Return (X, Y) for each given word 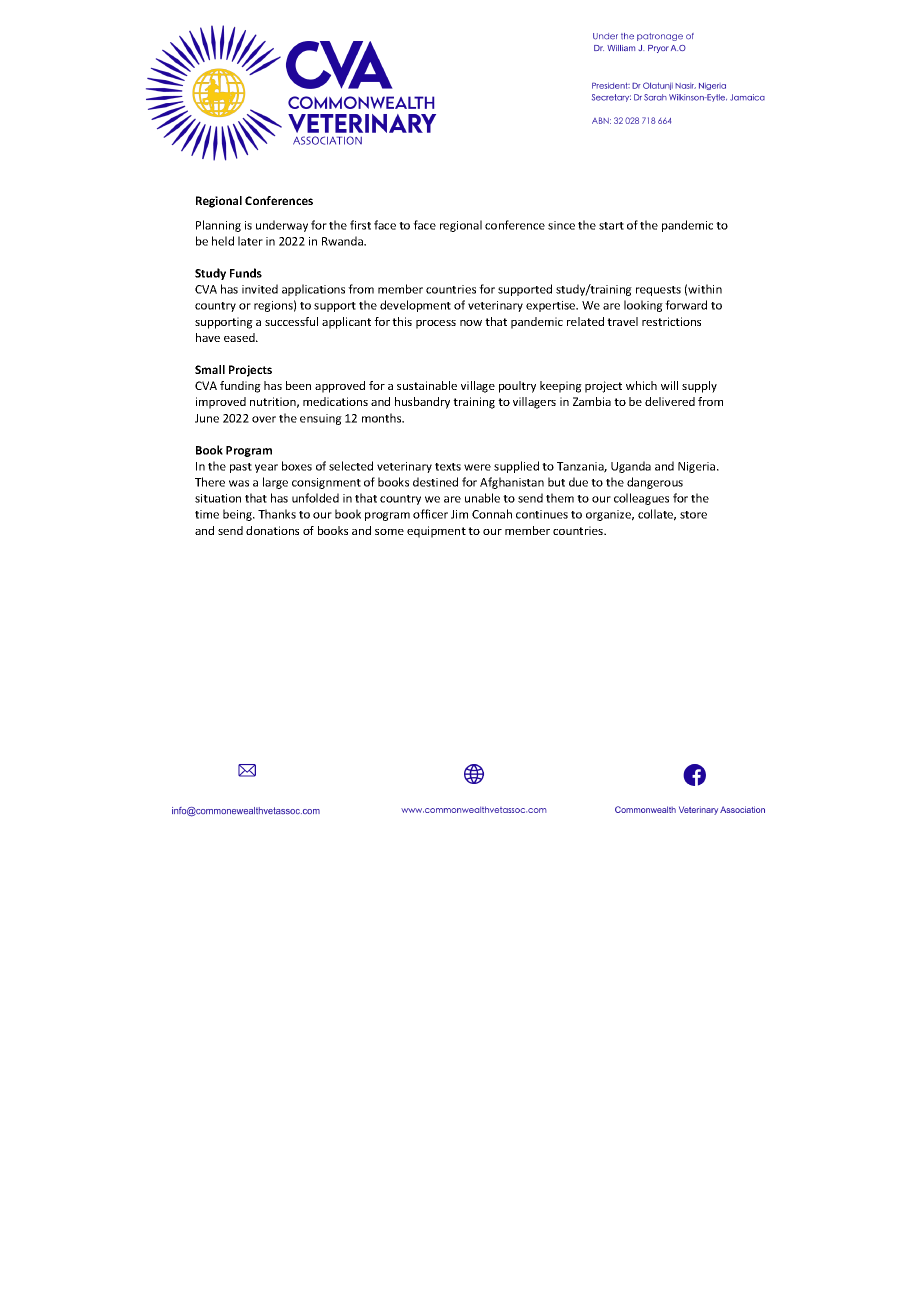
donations (272, 530)
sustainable (427, 385)
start (611, 226)
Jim (459, 514)
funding (240, 387)
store (693, 515)
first (360, 225)
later (250, 241)
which (641, 385)
